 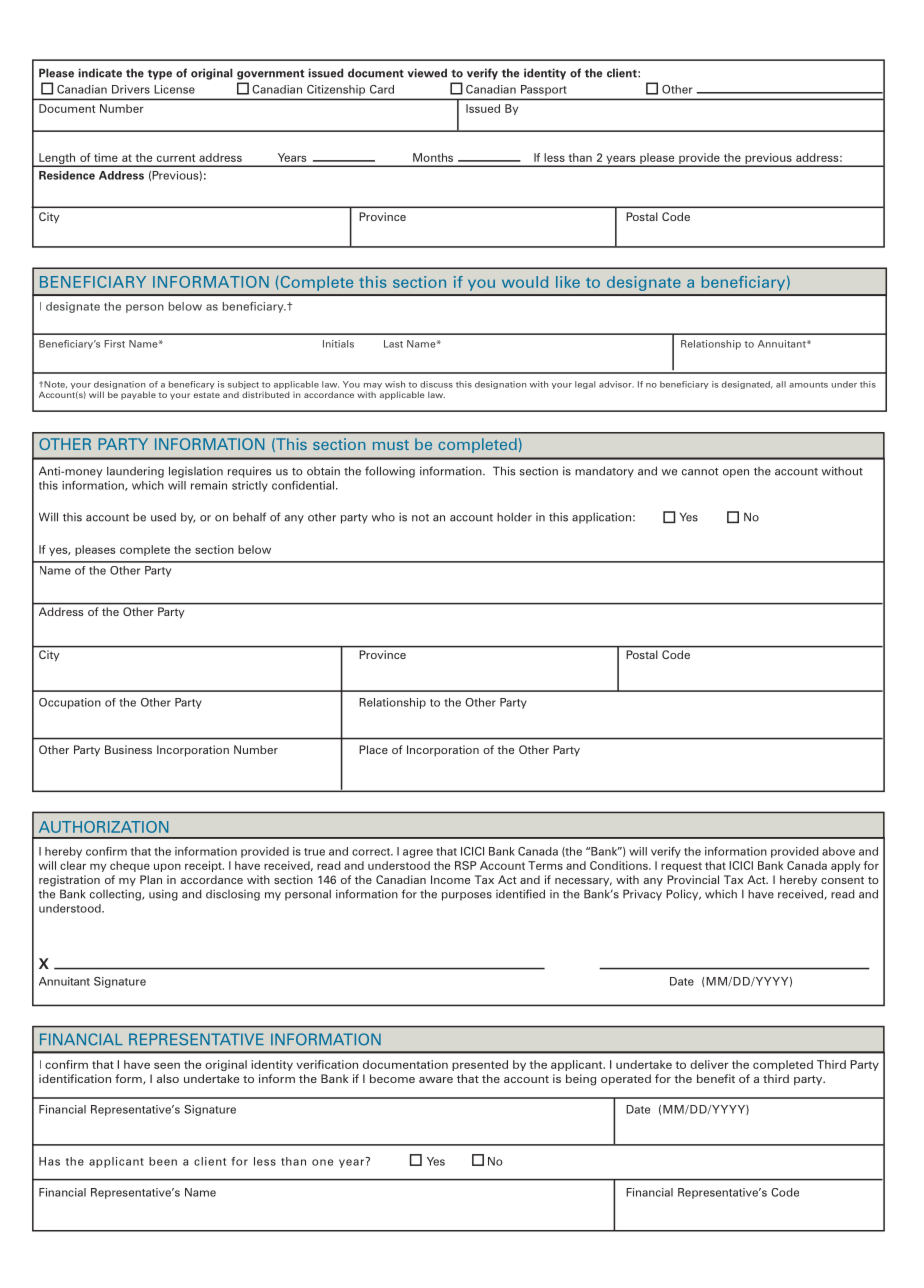 I want to click on Drivers, so click(x=131, y=89).
